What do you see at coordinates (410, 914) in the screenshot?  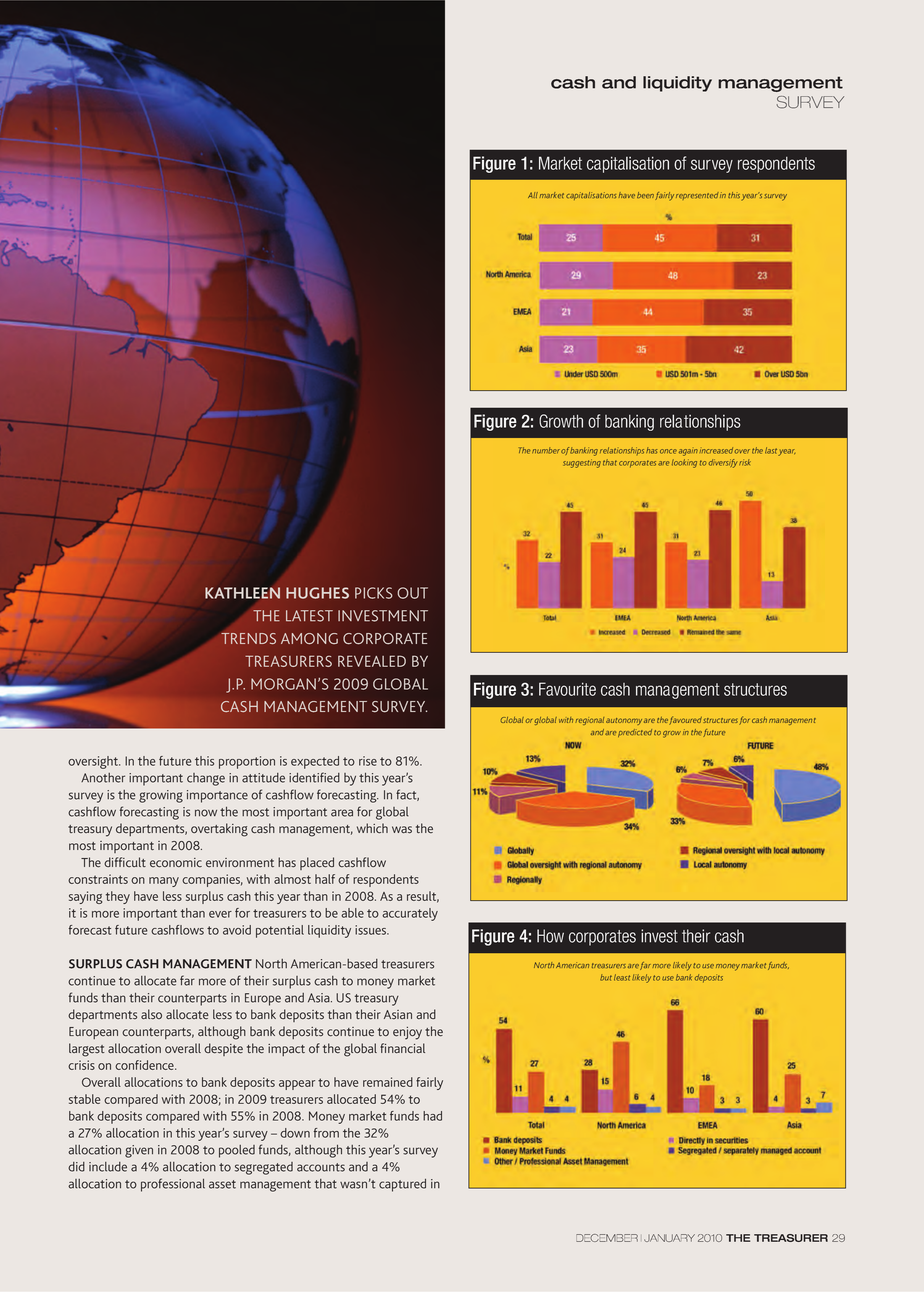 I see `accurately` at bounding box center [410, 914].
